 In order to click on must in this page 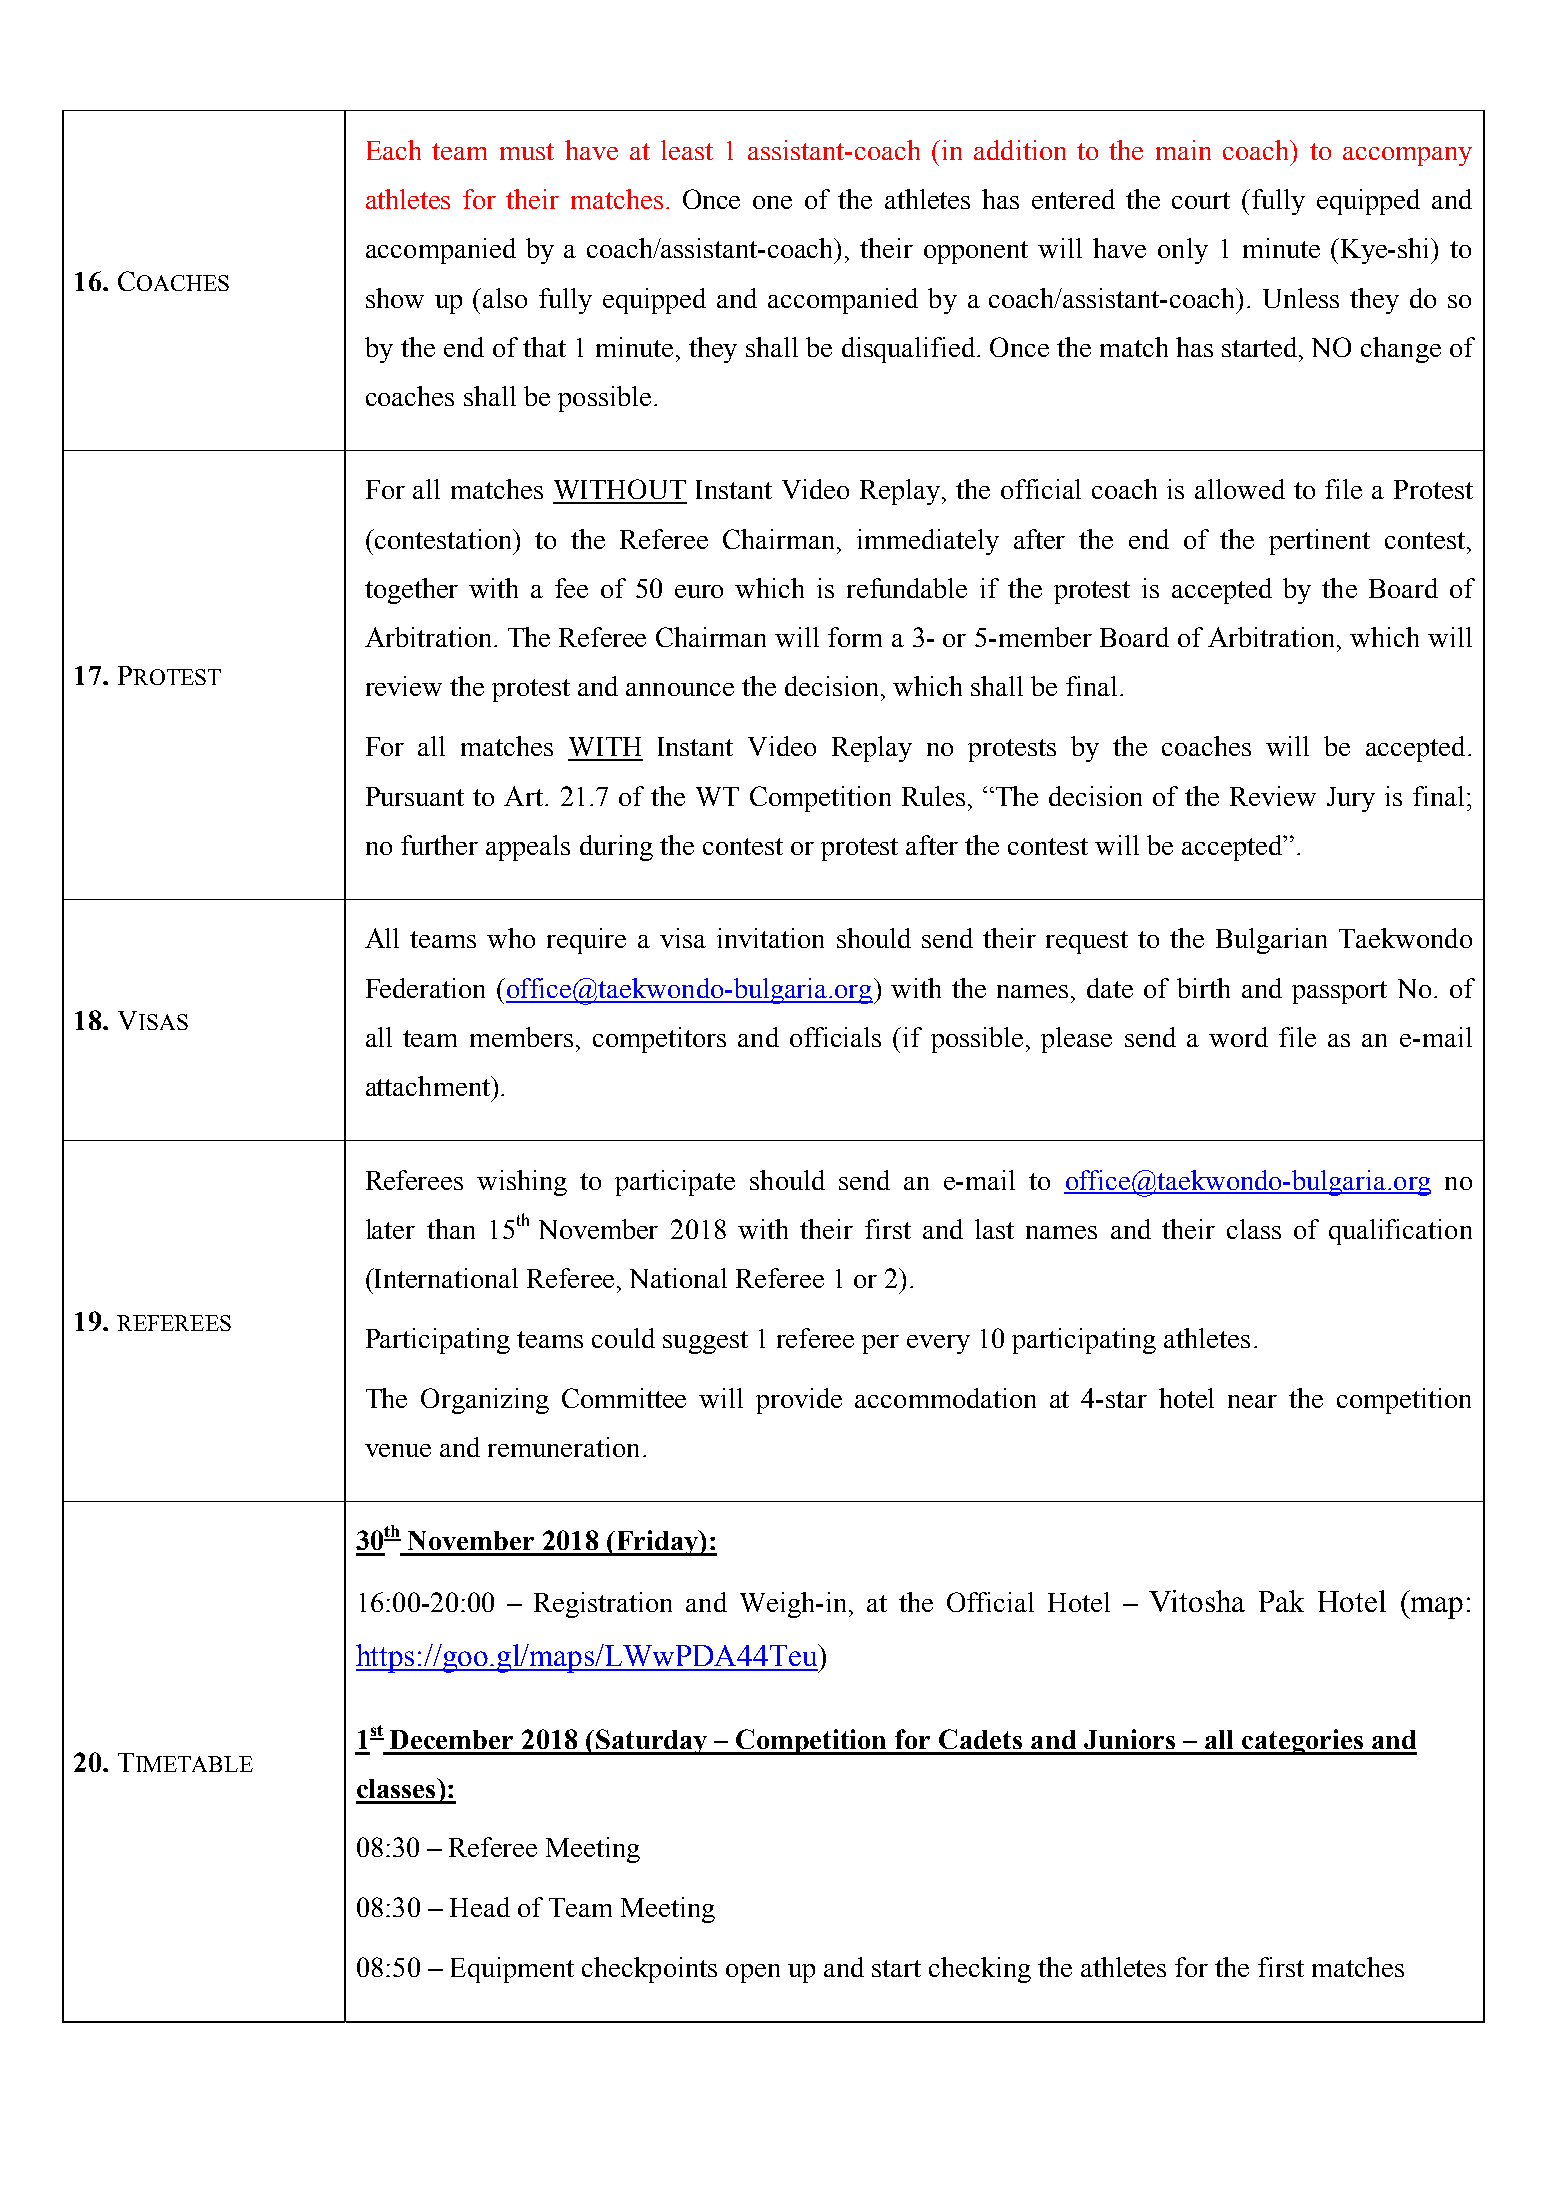, I will do `click(527, 151)`.
